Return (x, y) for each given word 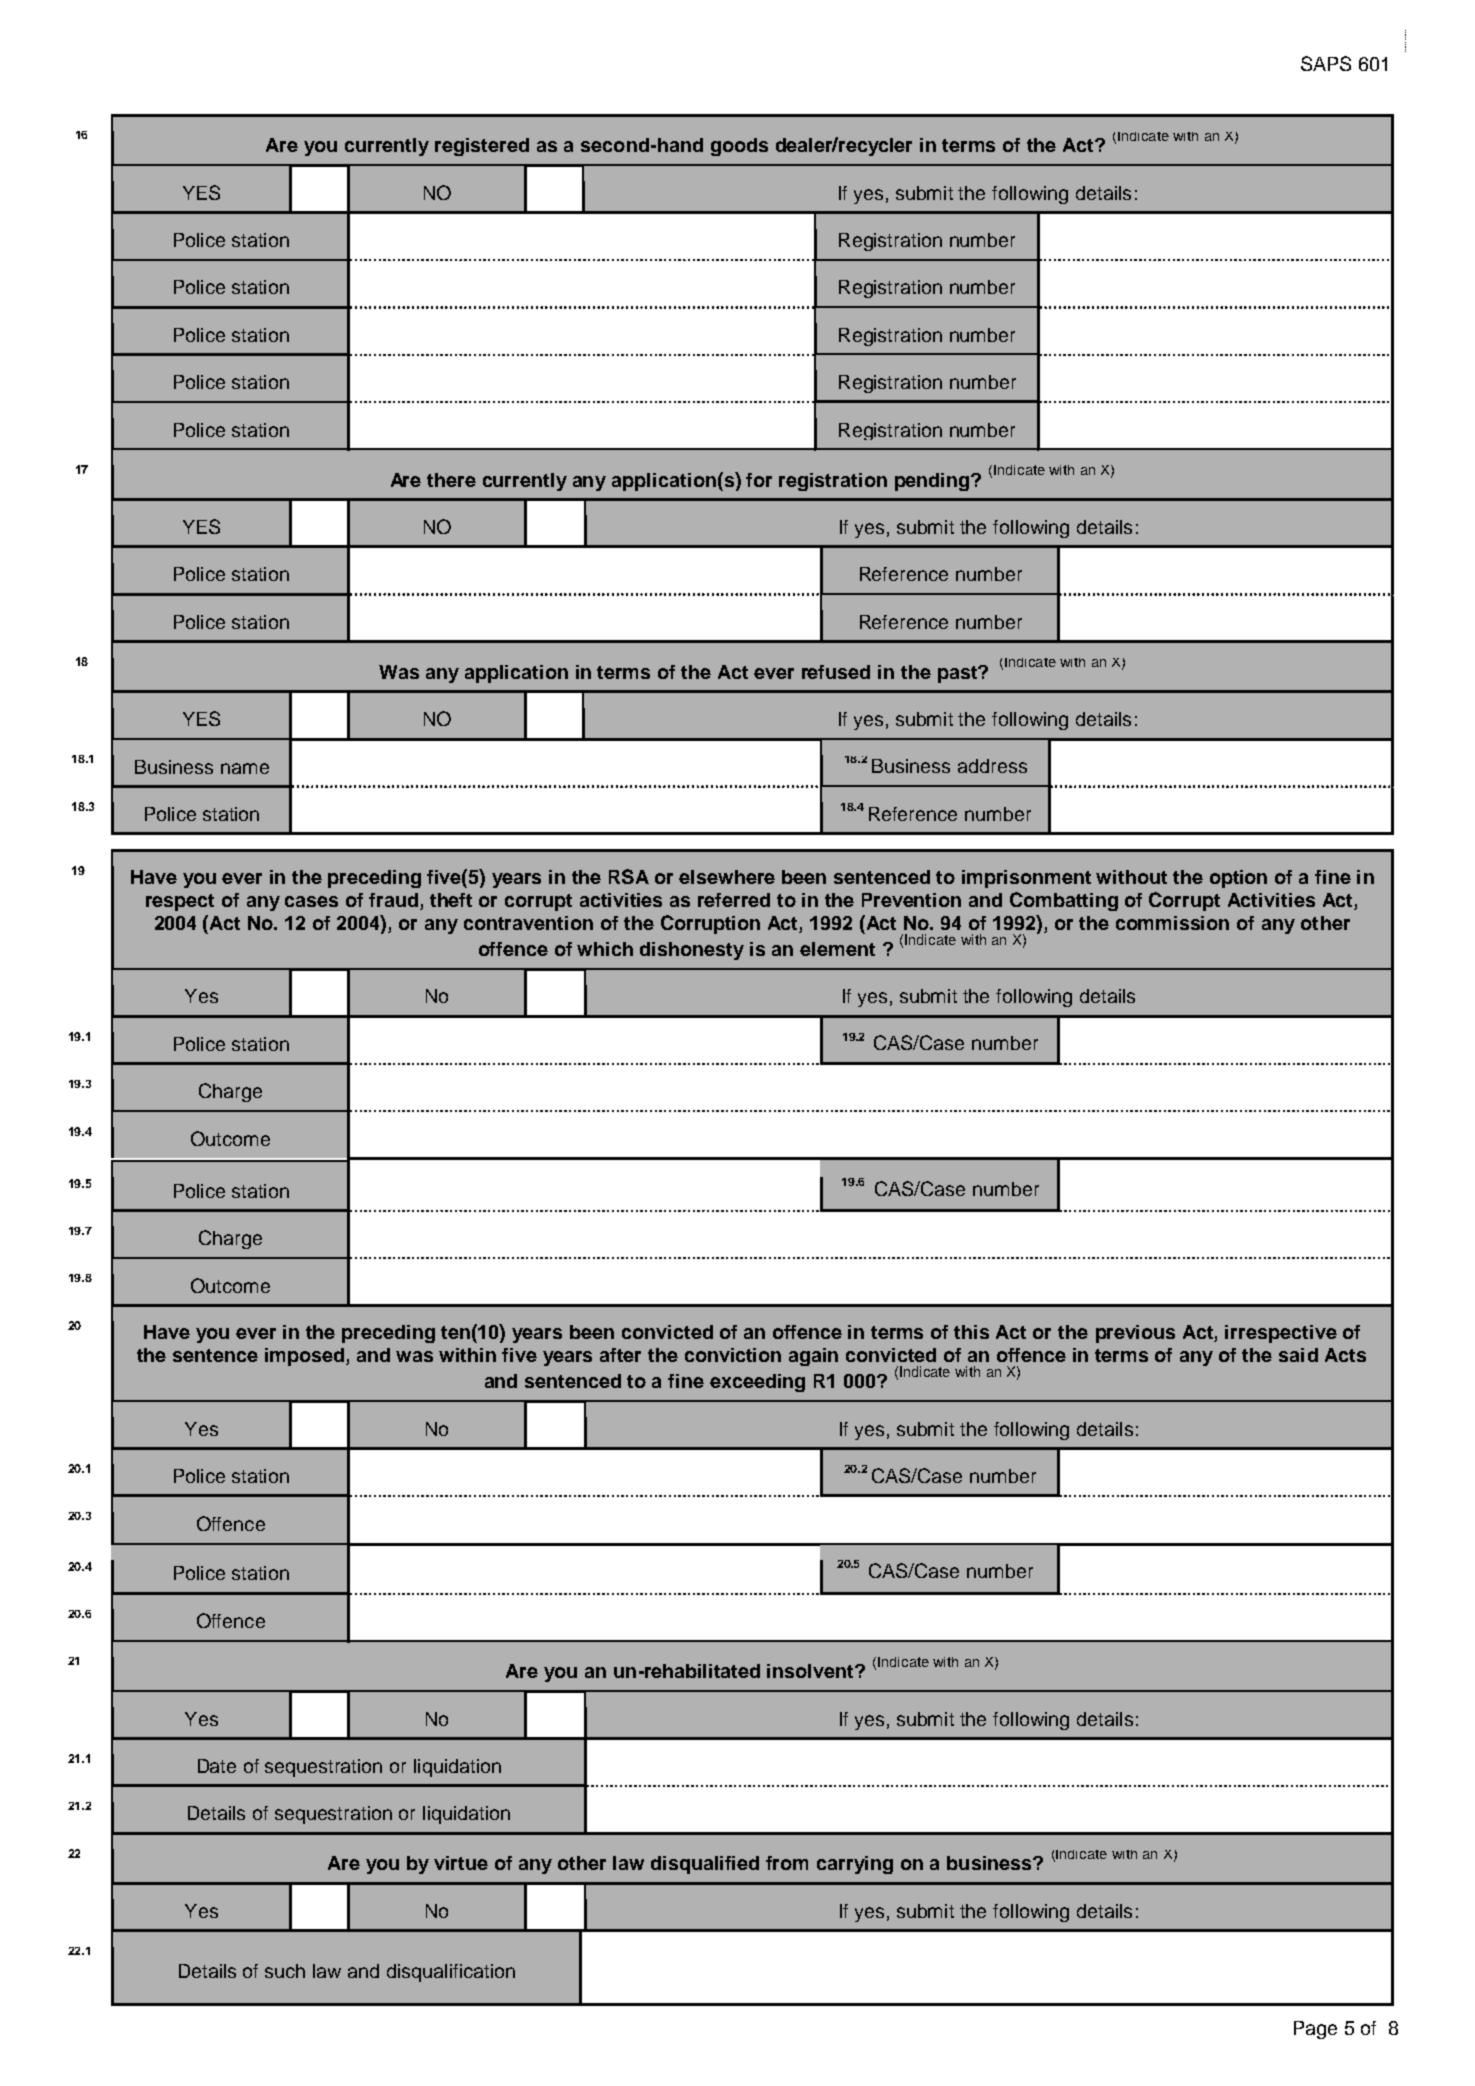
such (285, 1971)
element (837, 949)
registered (482, 147)
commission (1172, 923)
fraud (395, 901)
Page (1315, 2030)
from (787, 1863)
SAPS (1326, 63)
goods (739, 147)
